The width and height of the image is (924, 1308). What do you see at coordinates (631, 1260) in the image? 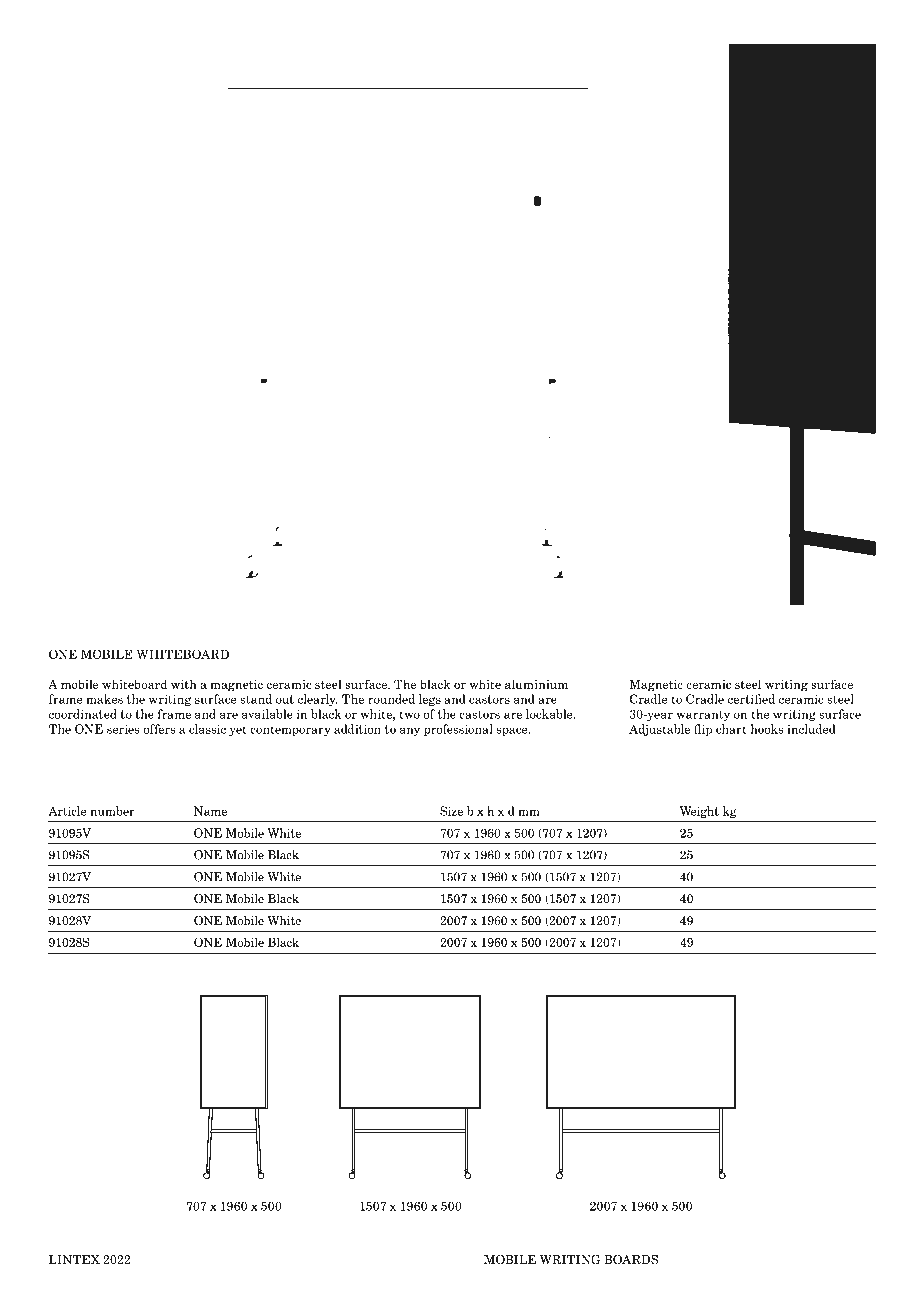
I see `boards` at bounding box center [631, 1260].
